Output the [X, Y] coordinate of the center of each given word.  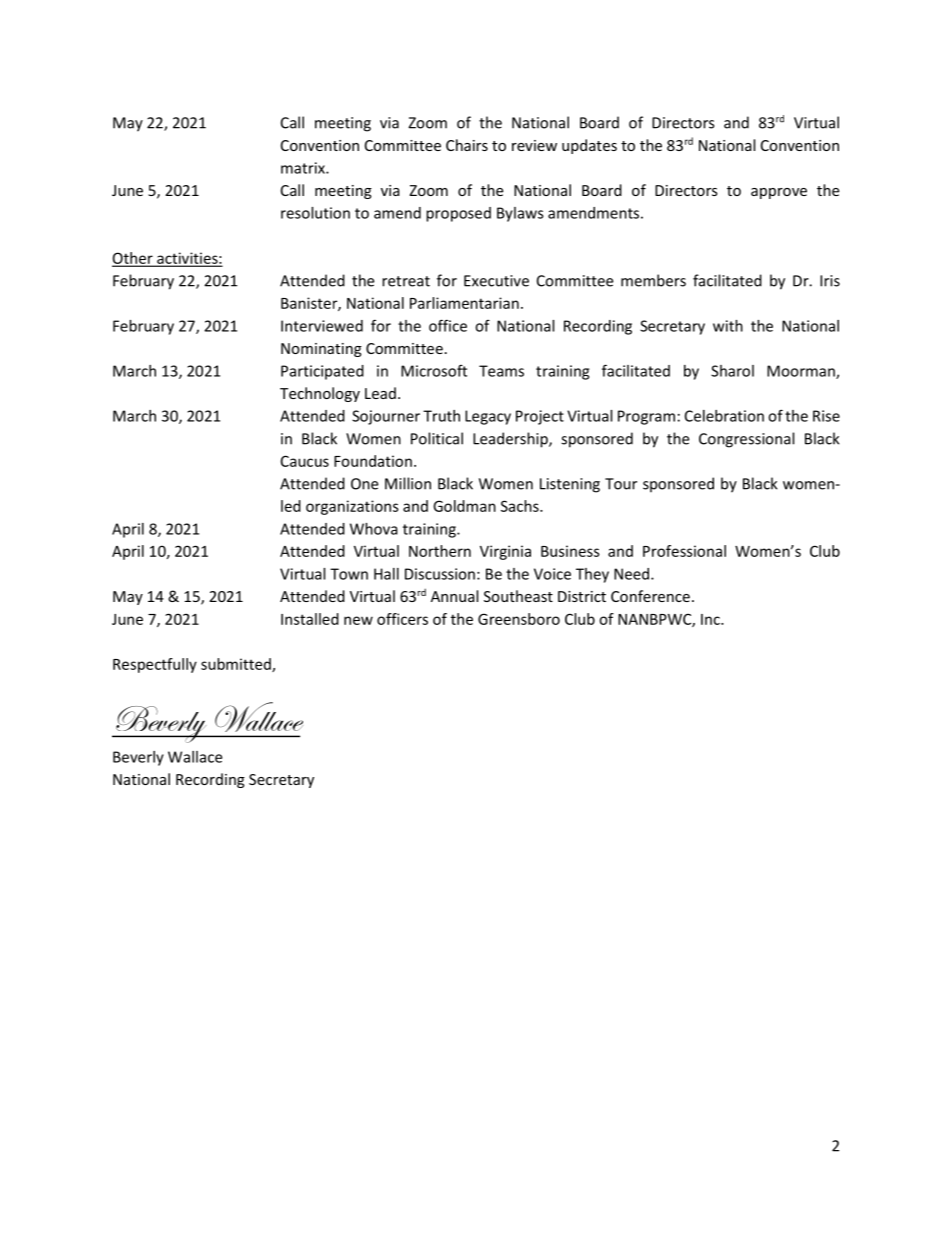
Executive [496, 281]
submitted [237, 665]
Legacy [488, 417]
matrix [304, 168]
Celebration [724, 416]
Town [349, 574]
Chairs [467, 145]
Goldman [464, 506]
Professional [684, 551]
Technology [320, 394]
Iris [830, 281]
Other [133, 259]
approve [779, 193]
